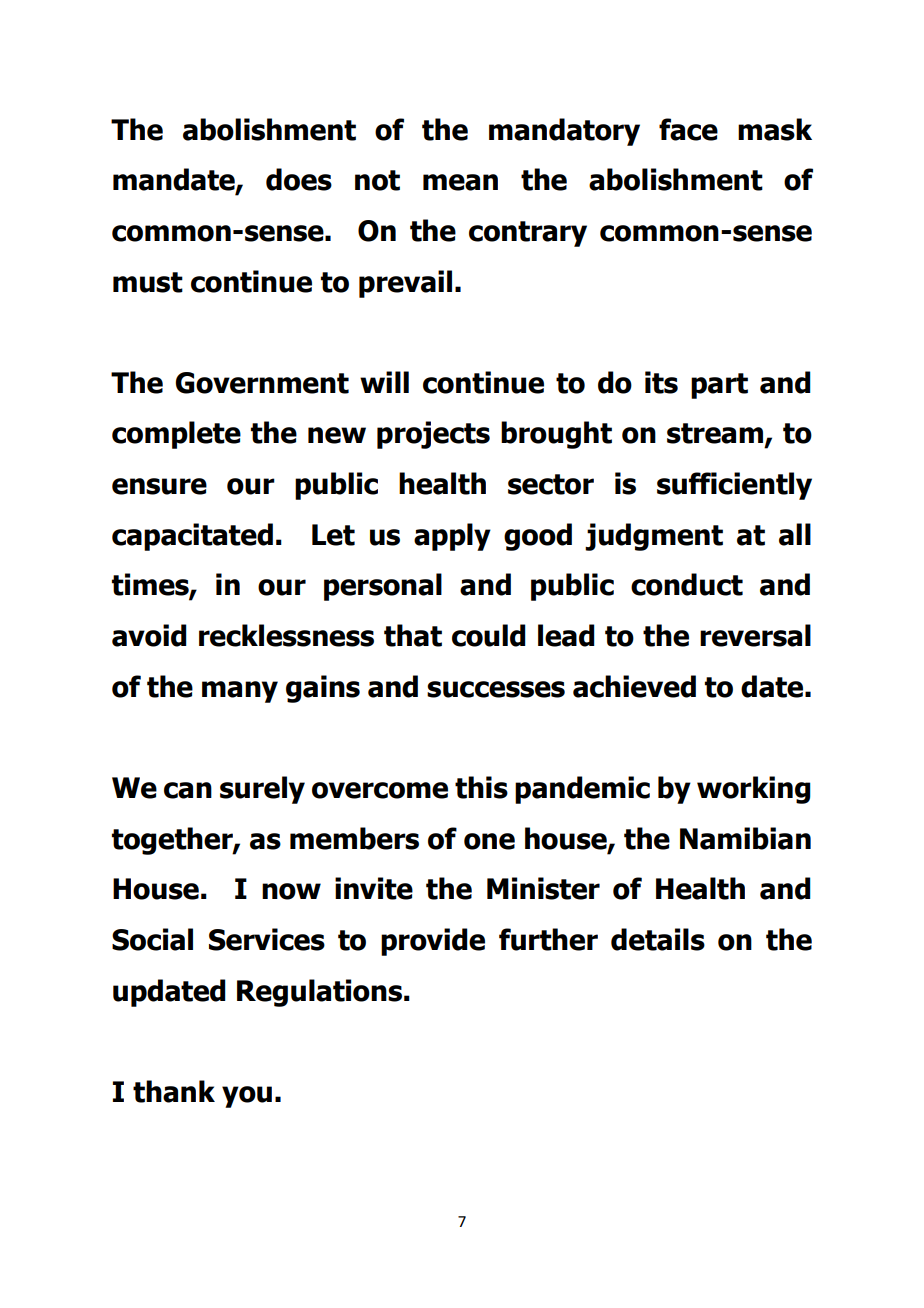  Describe the element at coordinates (489, 841) in the page. I see `one` at that location.
